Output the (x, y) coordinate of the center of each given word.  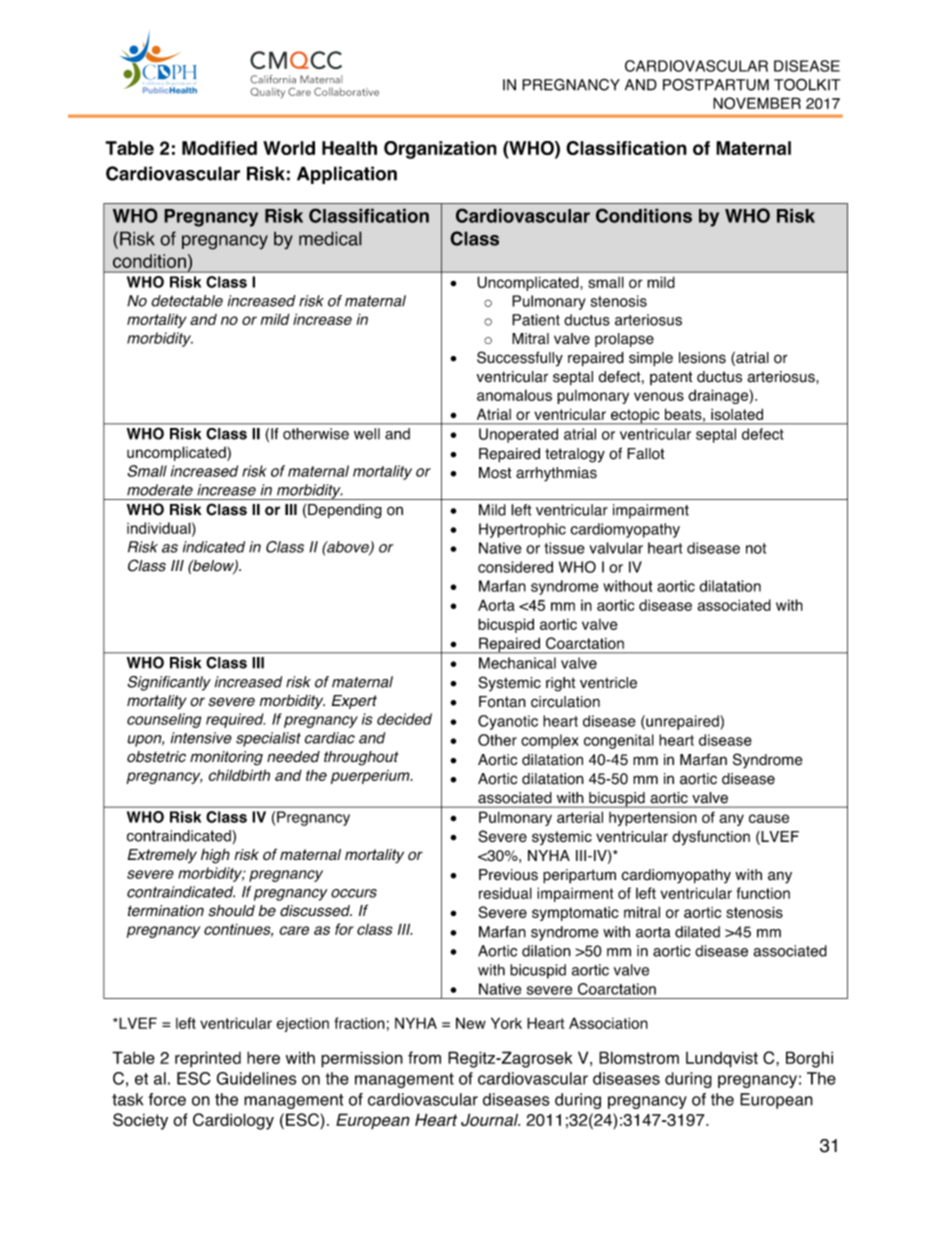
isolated (737, 414)
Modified (219, 148)
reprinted (208, 1059)
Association (608, 1023)
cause (769, 818)
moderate (160, 490)
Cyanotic (508, 722)
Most (495, 473)
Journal (490, 1119)
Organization (440, 150)
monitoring (226, 758)
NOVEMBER (757, 103)
